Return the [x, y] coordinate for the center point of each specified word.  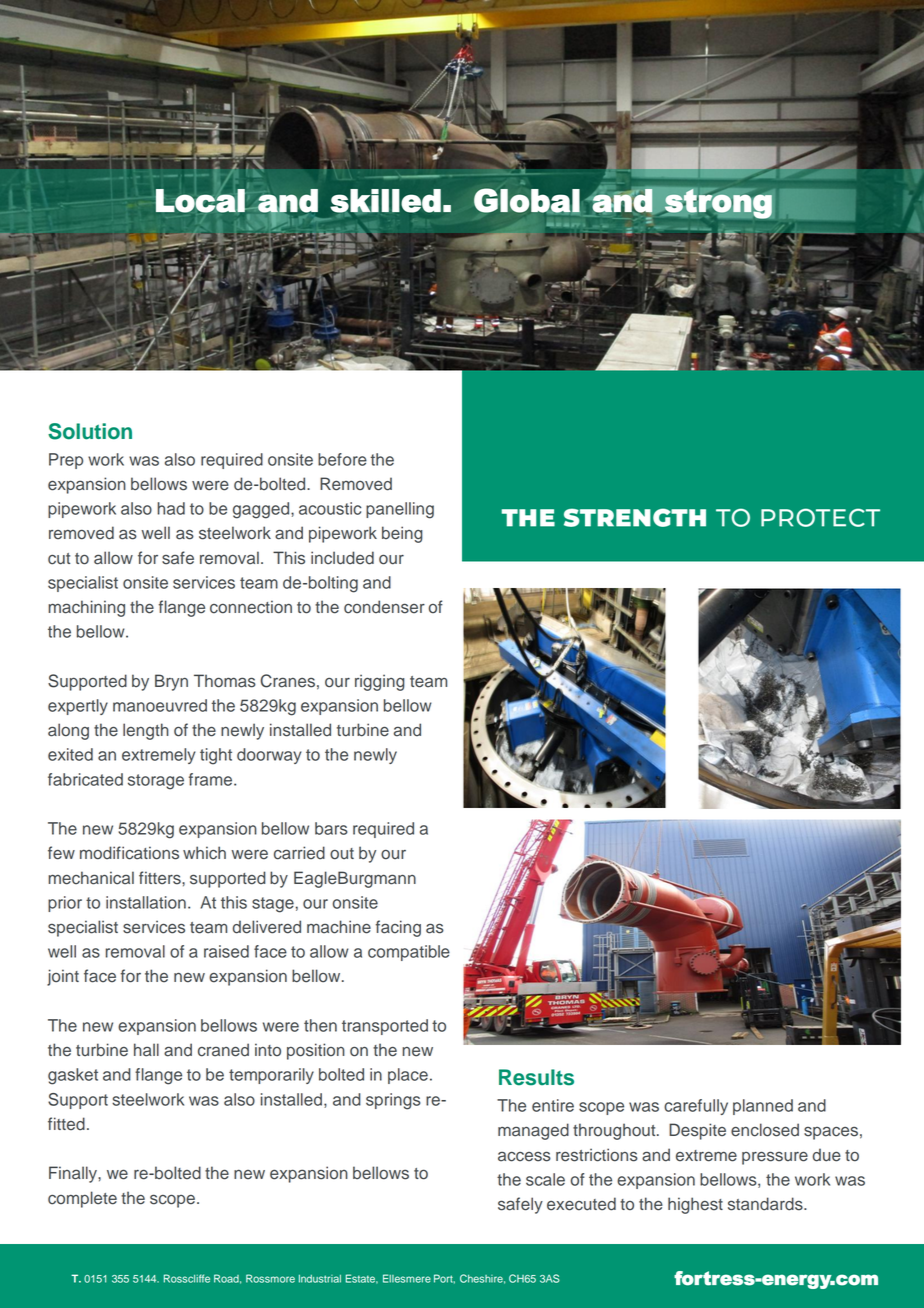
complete [82, 1199]
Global [527, 201]
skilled [385, 201]
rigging [380, 682]
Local [201, 201]
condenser [384, 607]
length [146, 731]
